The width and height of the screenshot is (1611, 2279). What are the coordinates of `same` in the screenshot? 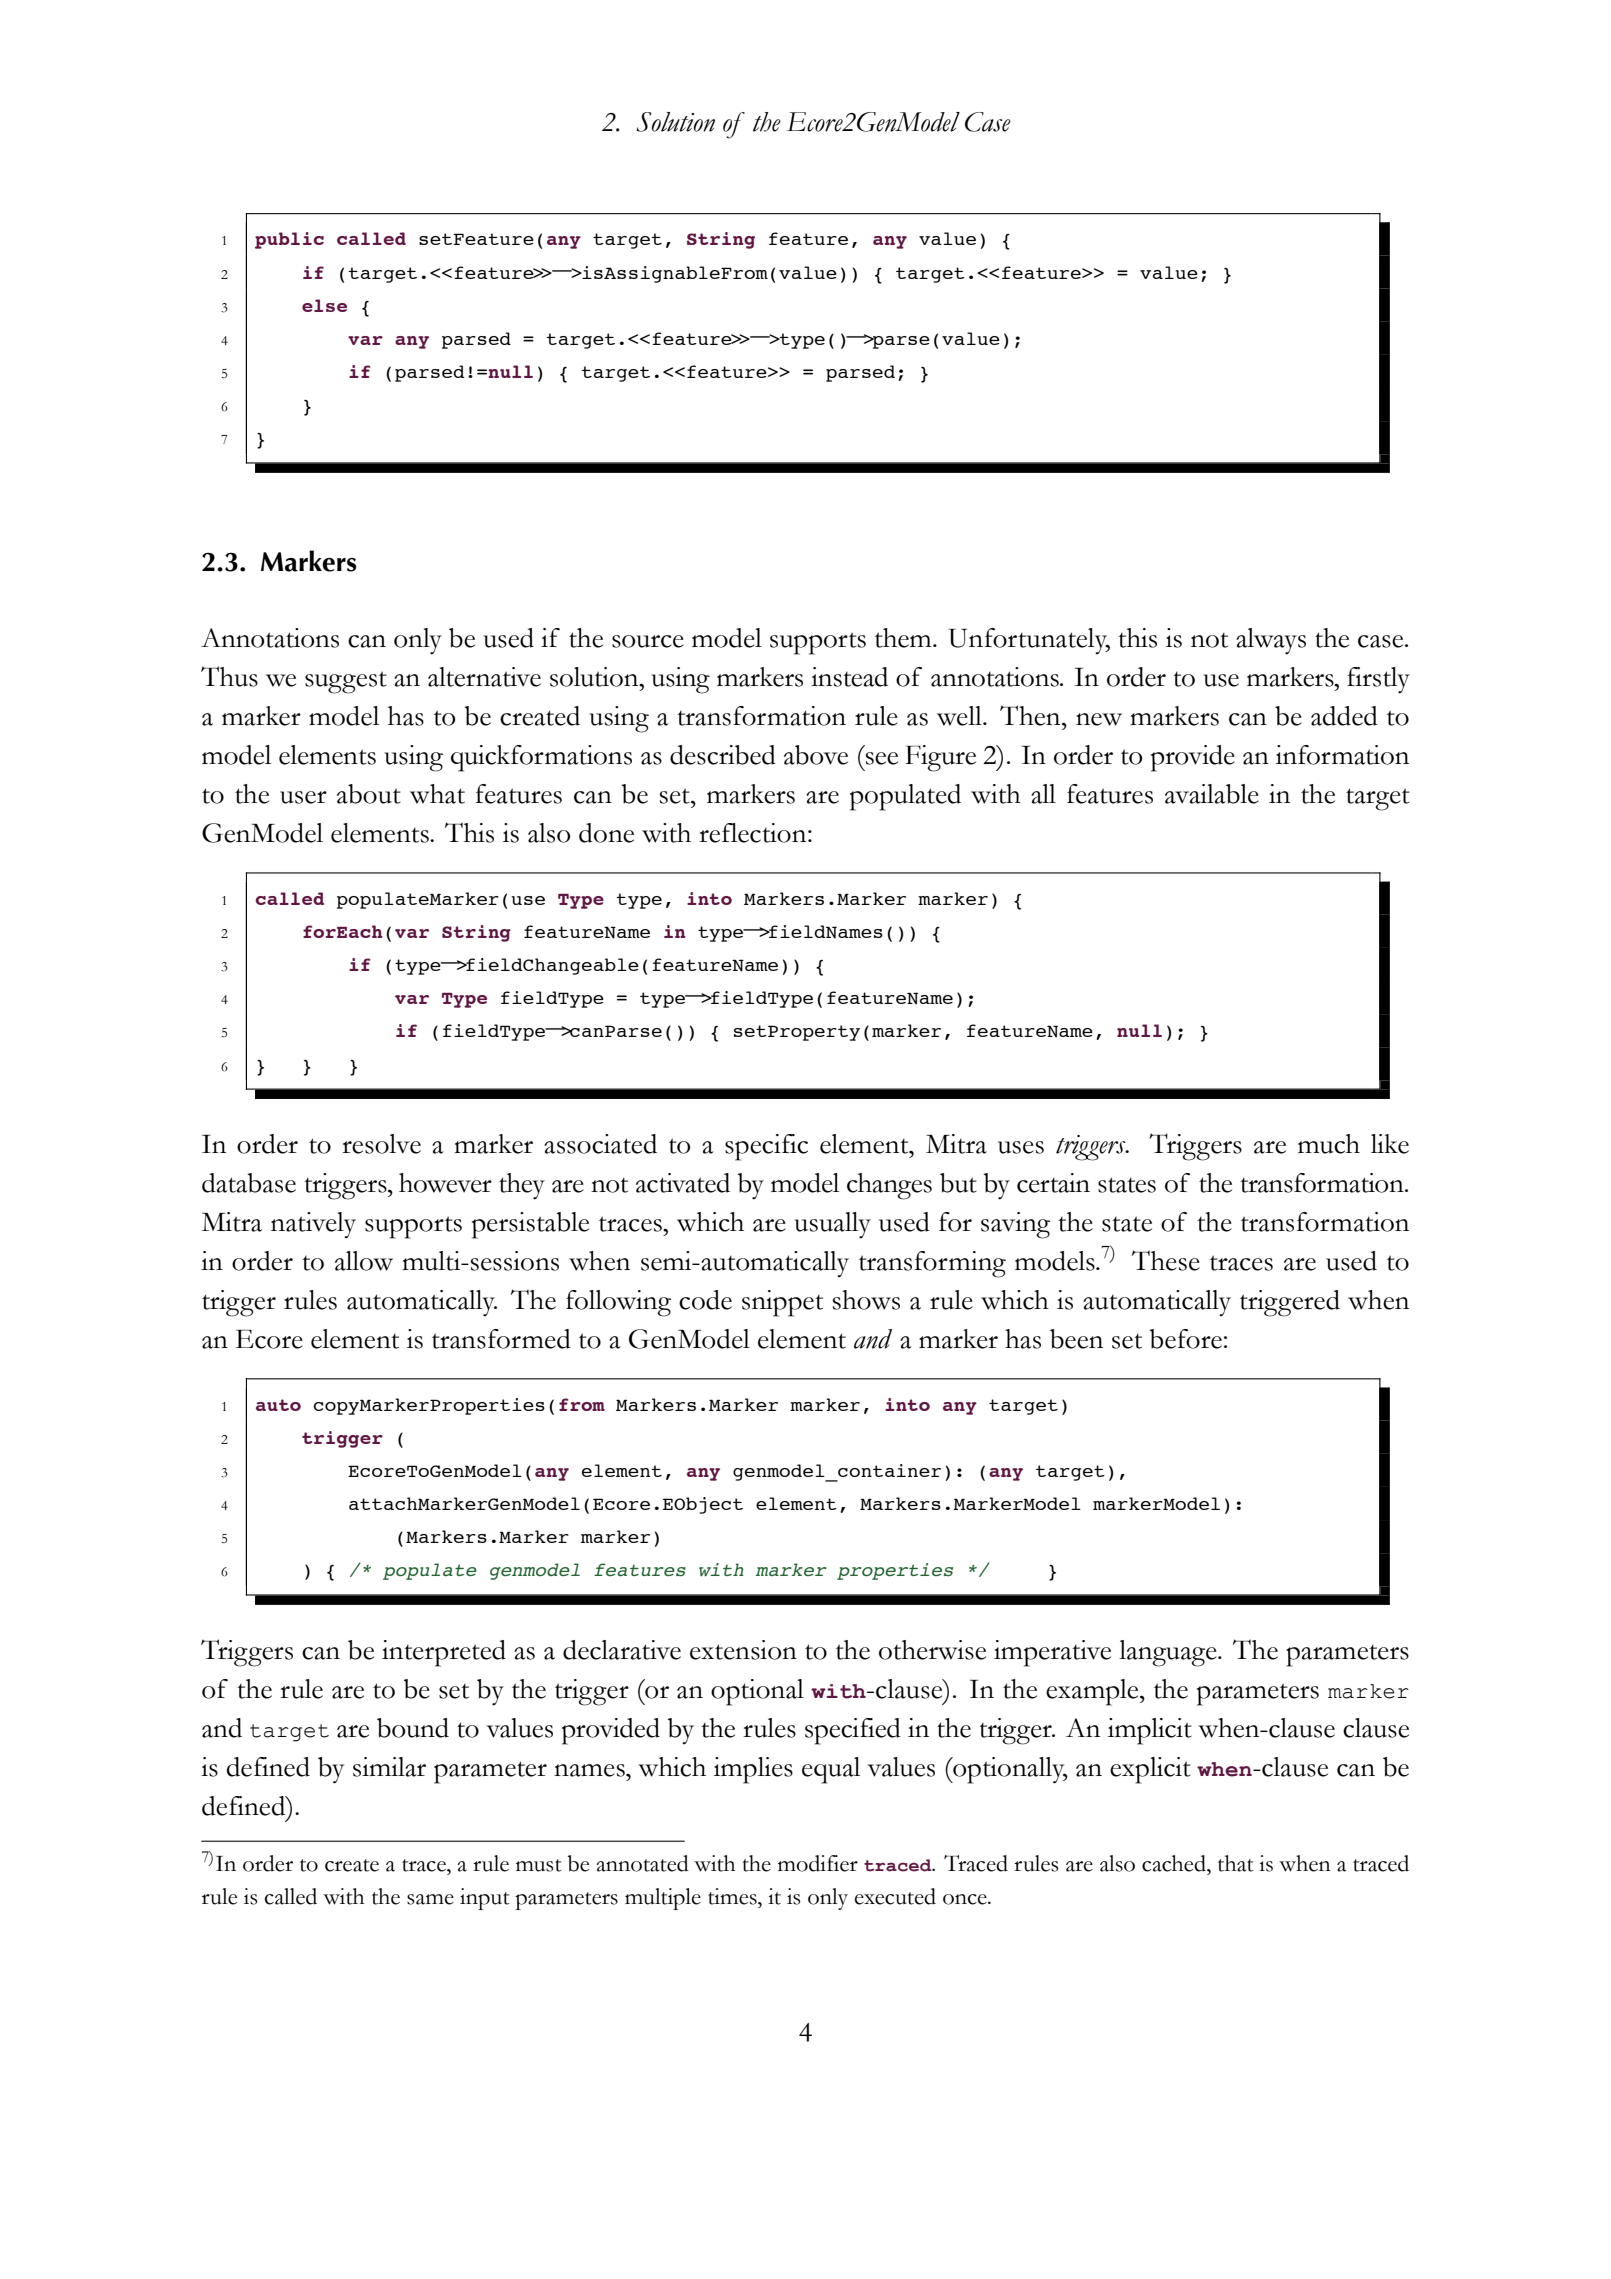 It's located at (430, 1899).
